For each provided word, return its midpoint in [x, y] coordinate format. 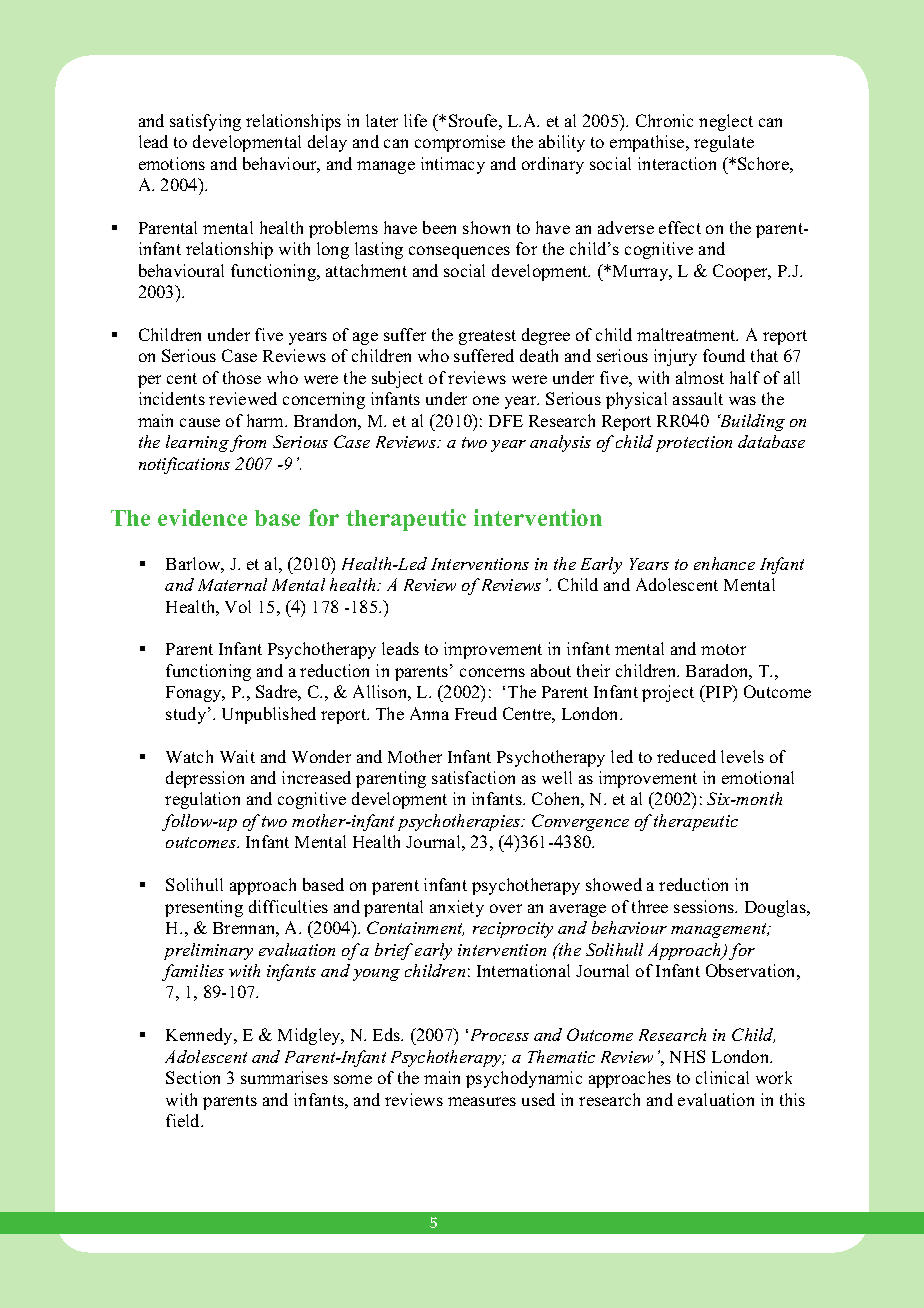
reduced [686, 756]
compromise [460, 143]
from [248, 443]
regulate [724, 143]
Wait [237, 756]
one [486, 400]
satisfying [205, 122]
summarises [284, 1077]
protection [694, 444]
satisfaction [473, 777]
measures [482, 1101]
